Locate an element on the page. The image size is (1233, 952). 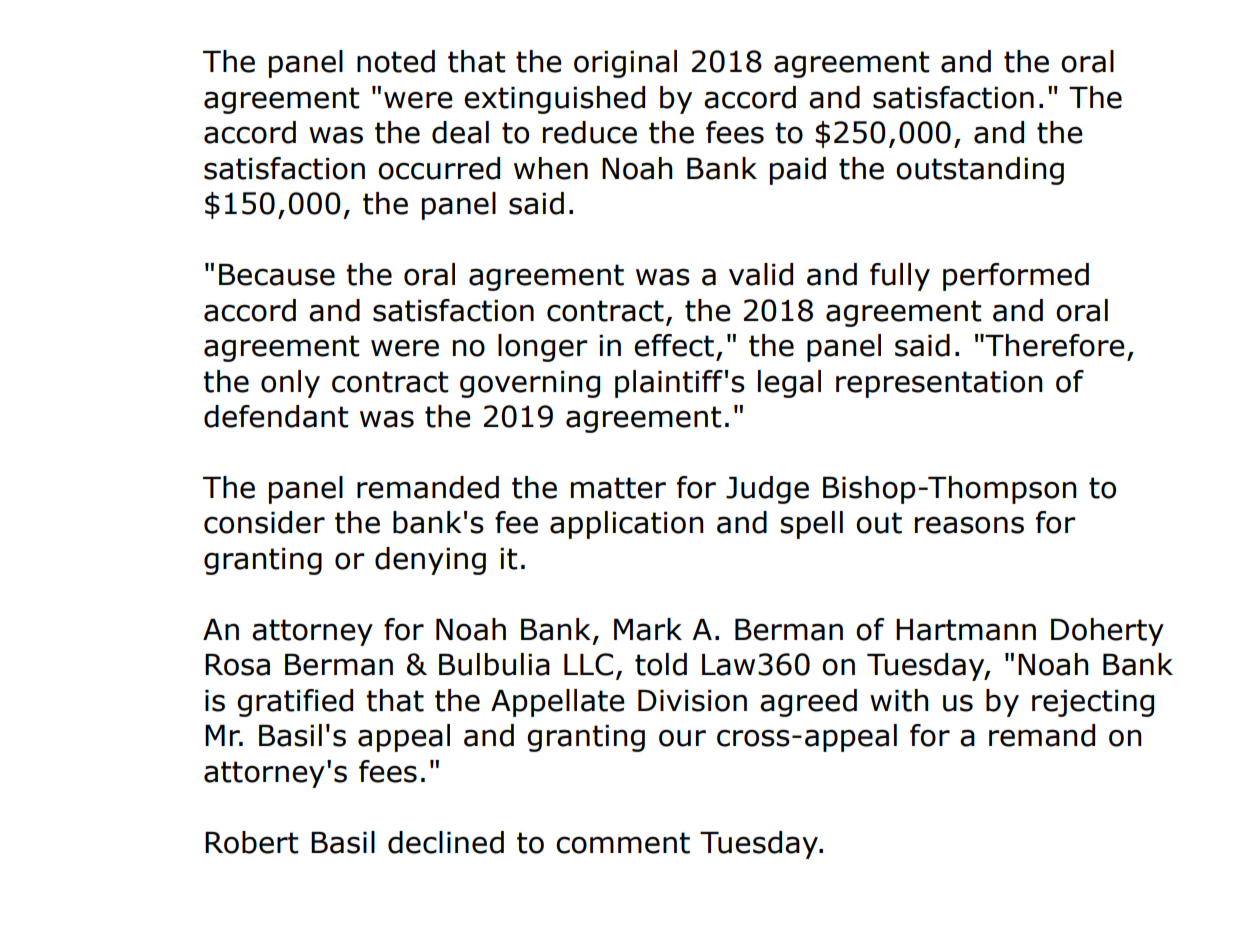
valid is located at coordinates (761, 274).
